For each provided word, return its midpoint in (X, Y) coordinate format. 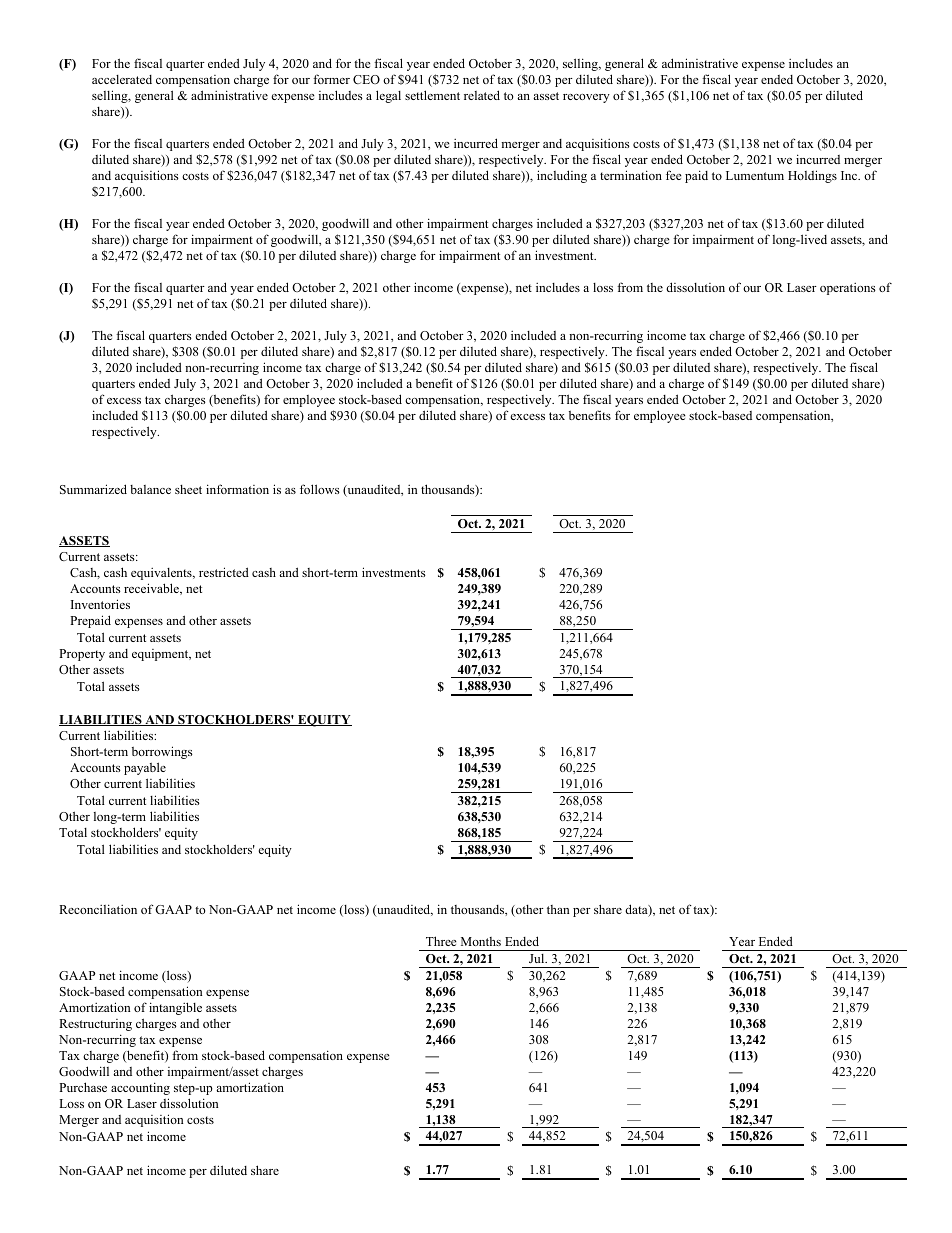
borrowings (162, 752)
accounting (140, 1088)
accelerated (122, 79)
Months (481, 941)
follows (320, 489)
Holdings (812, 176)
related (482, 95)
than (558, 909)
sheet (188, 489)
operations (848, 289)
